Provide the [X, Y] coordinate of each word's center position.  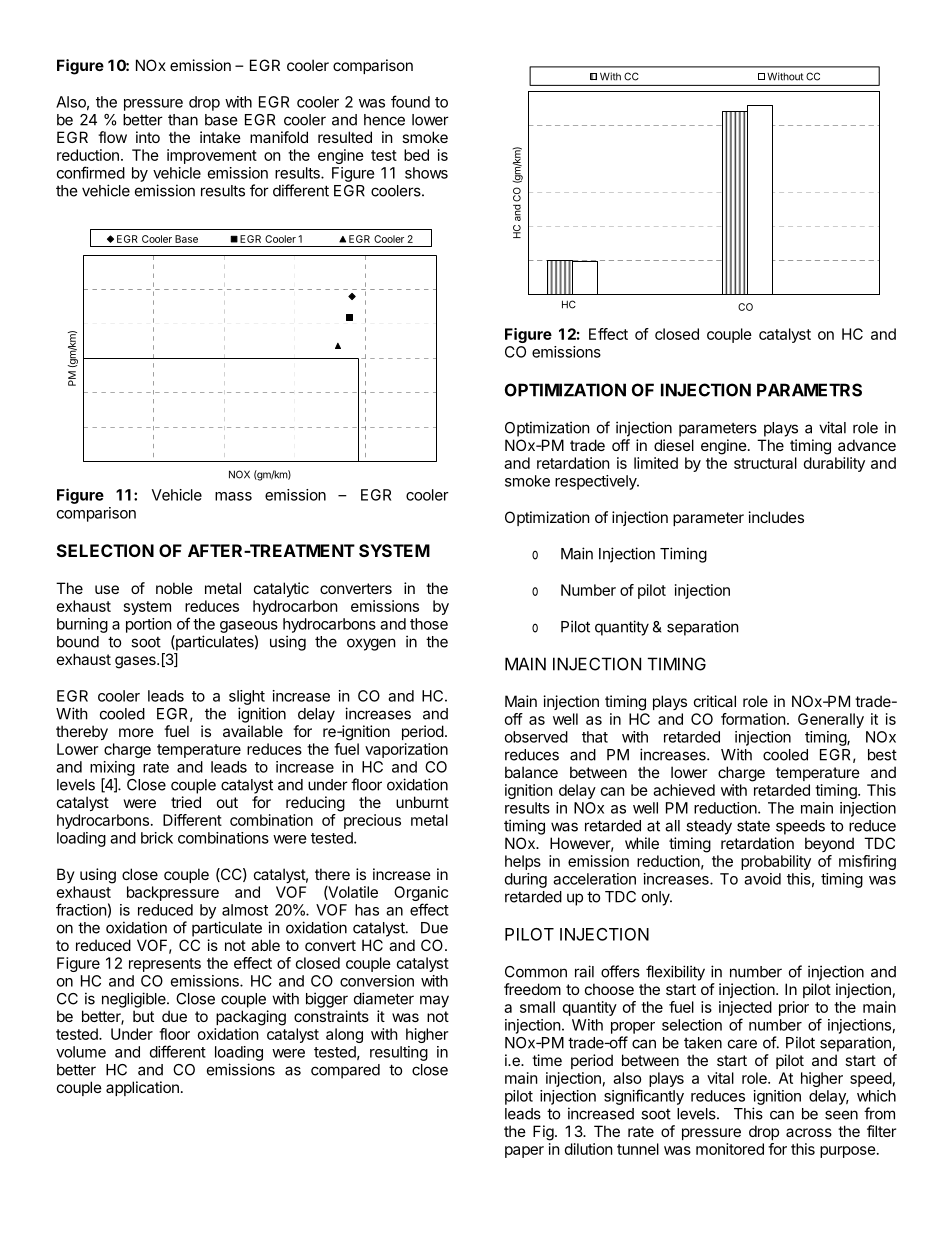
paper [524, 1152]
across [809, 1132]
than [183, 120]
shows [426, 173]
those [429, 624]
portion [149, 625]
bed [416, 155]
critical [715, 701]
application [142, 1088]
